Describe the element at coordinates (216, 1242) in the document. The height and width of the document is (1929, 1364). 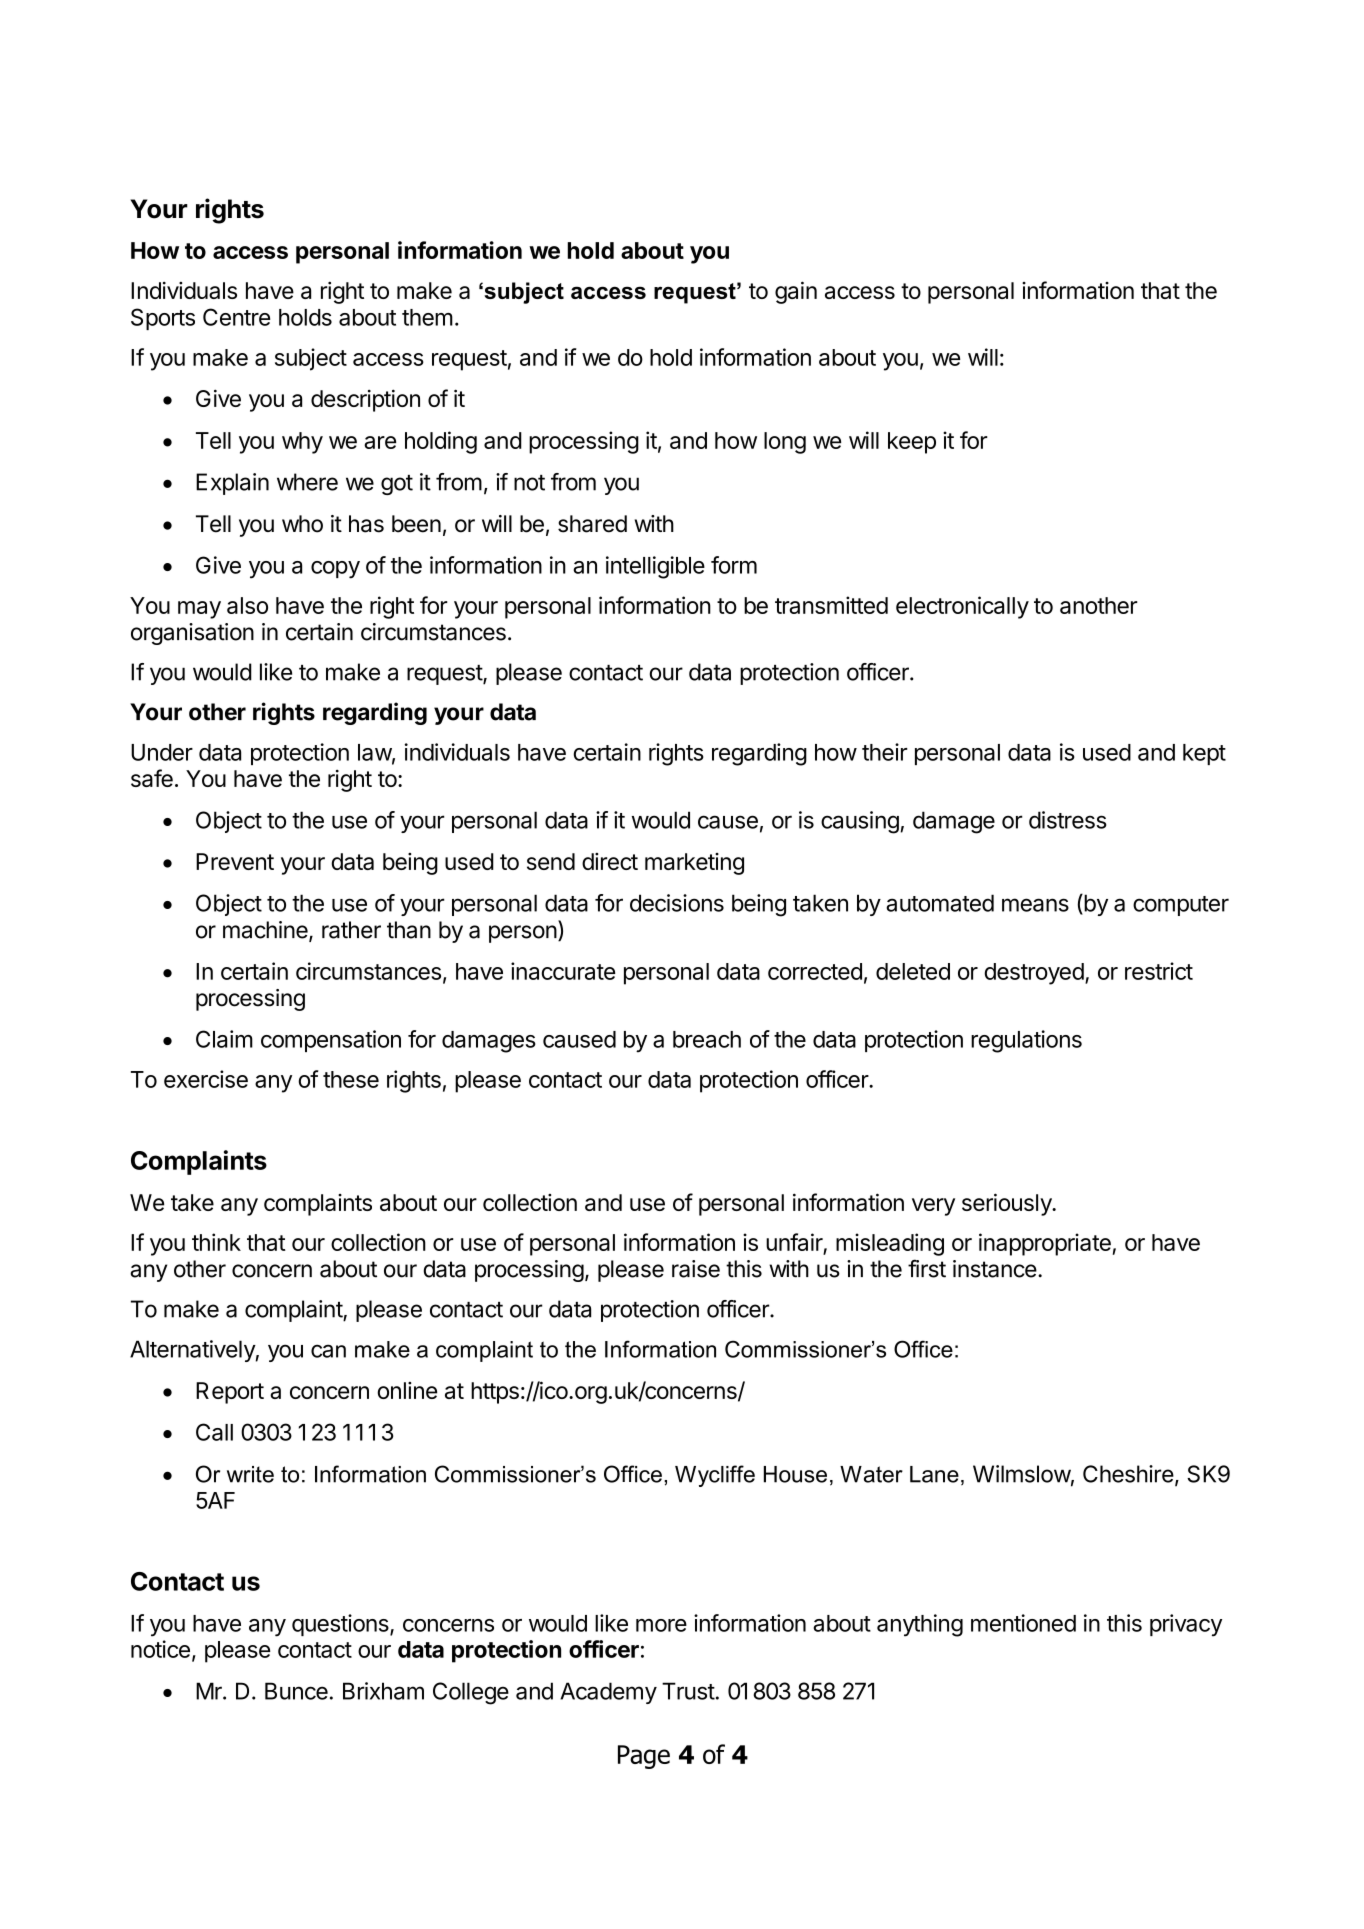
I see `think` at that location.
